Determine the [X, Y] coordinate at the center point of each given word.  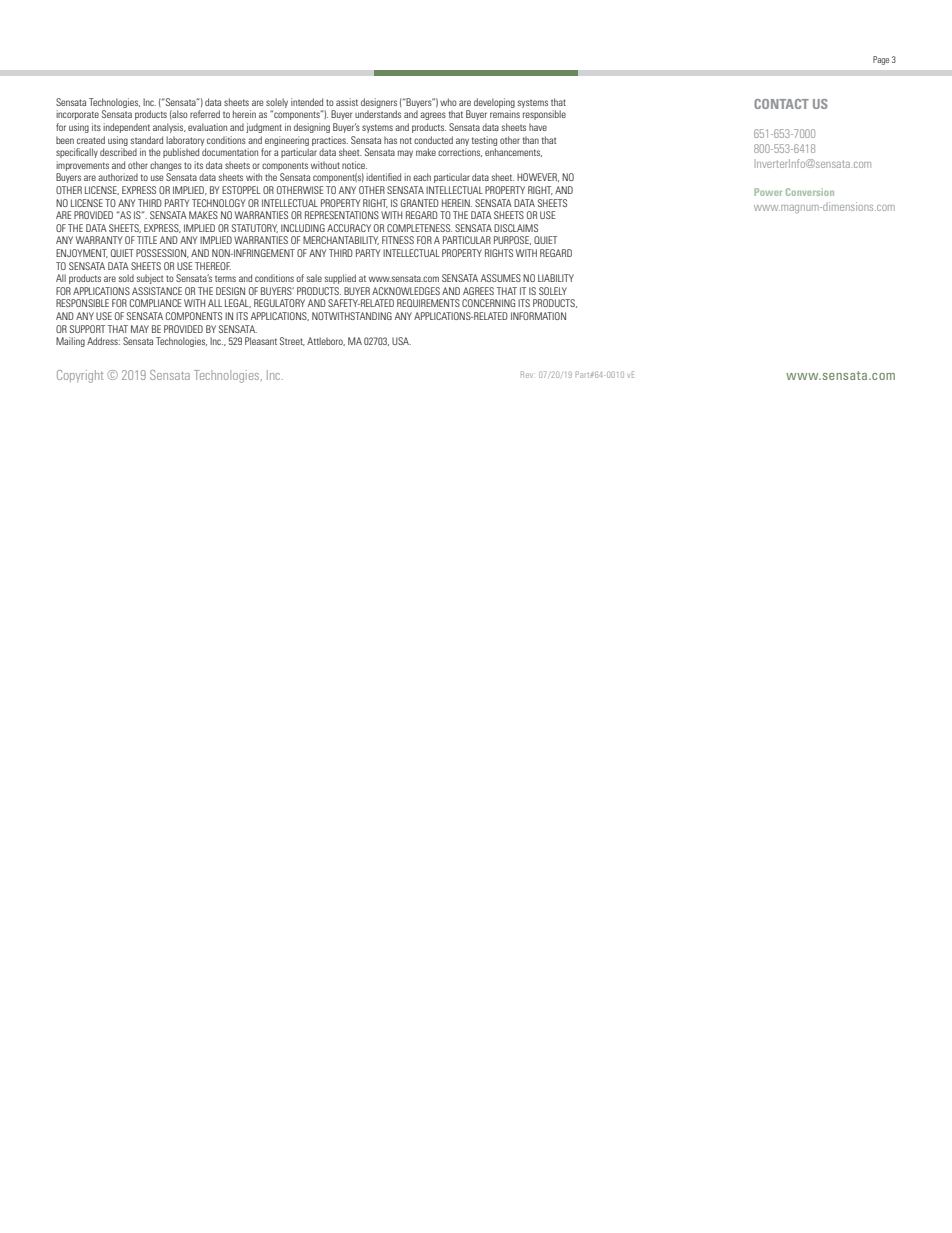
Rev [527, 374]
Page [881, 60]
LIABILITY [556, 278]
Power [768, 192]
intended [307, 102]
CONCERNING [488, 303]
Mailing [70, 342]
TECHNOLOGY [218, 203]
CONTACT [781, 104]
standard [147, 140]
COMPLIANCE [155, 303]
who [448, 102]
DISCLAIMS [516, 228]
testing [484, 141]
